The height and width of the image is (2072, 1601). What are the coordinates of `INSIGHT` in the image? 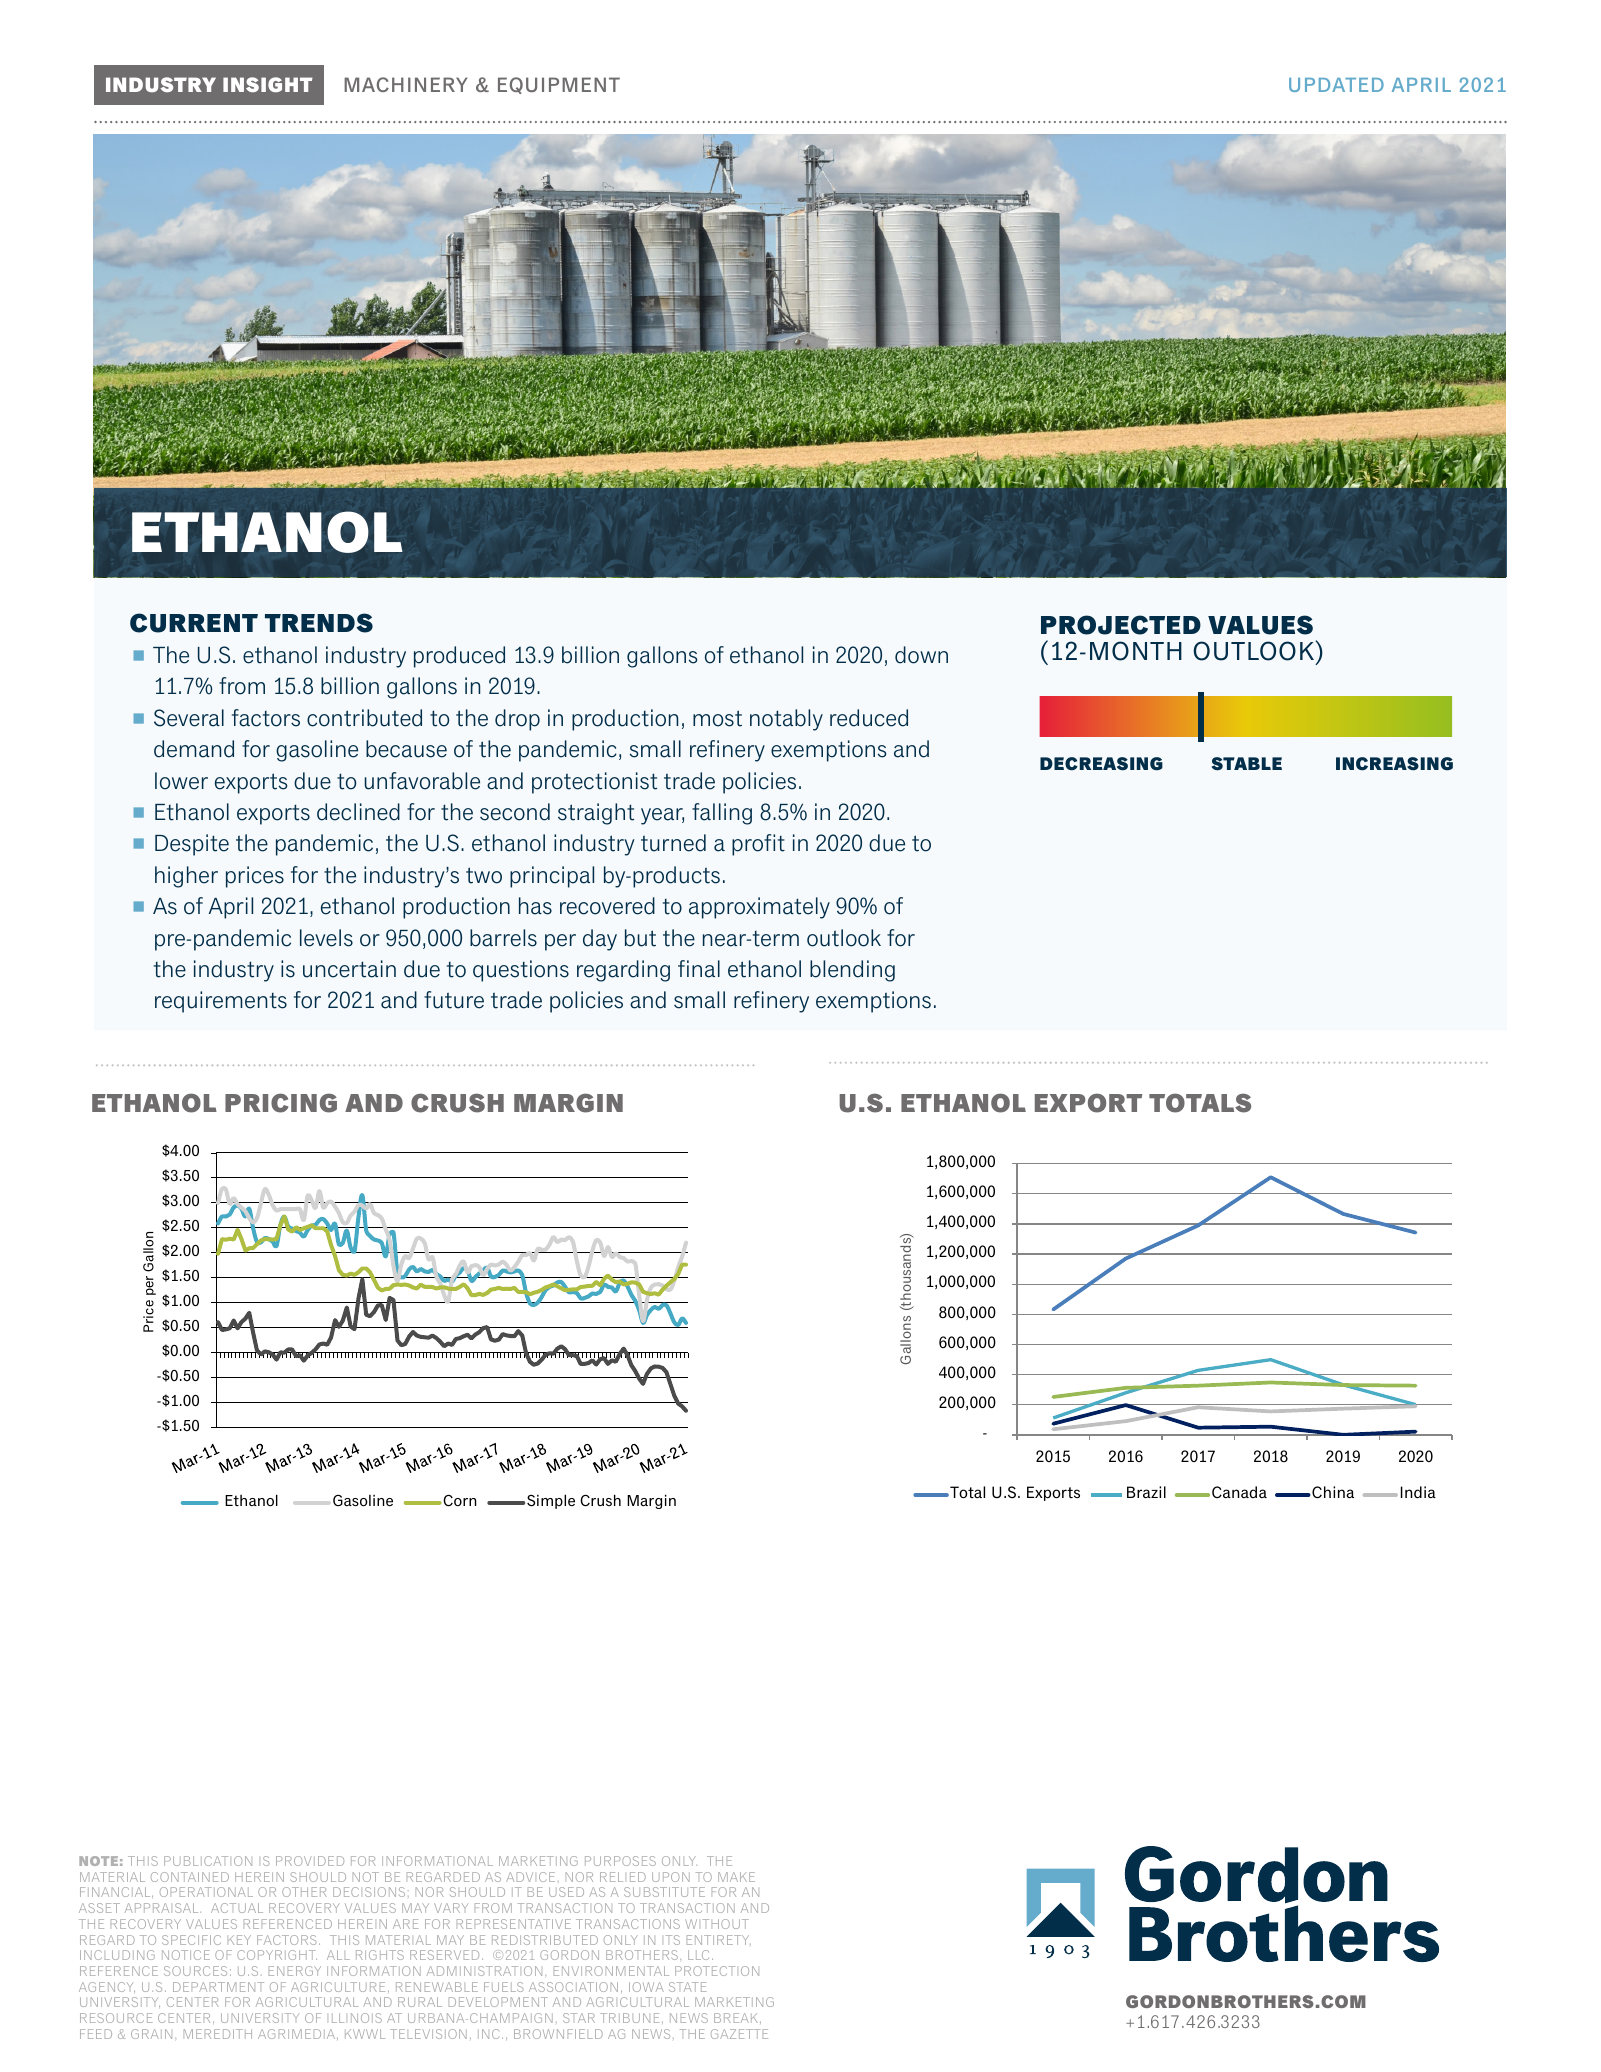 It's located at (268, 84).
